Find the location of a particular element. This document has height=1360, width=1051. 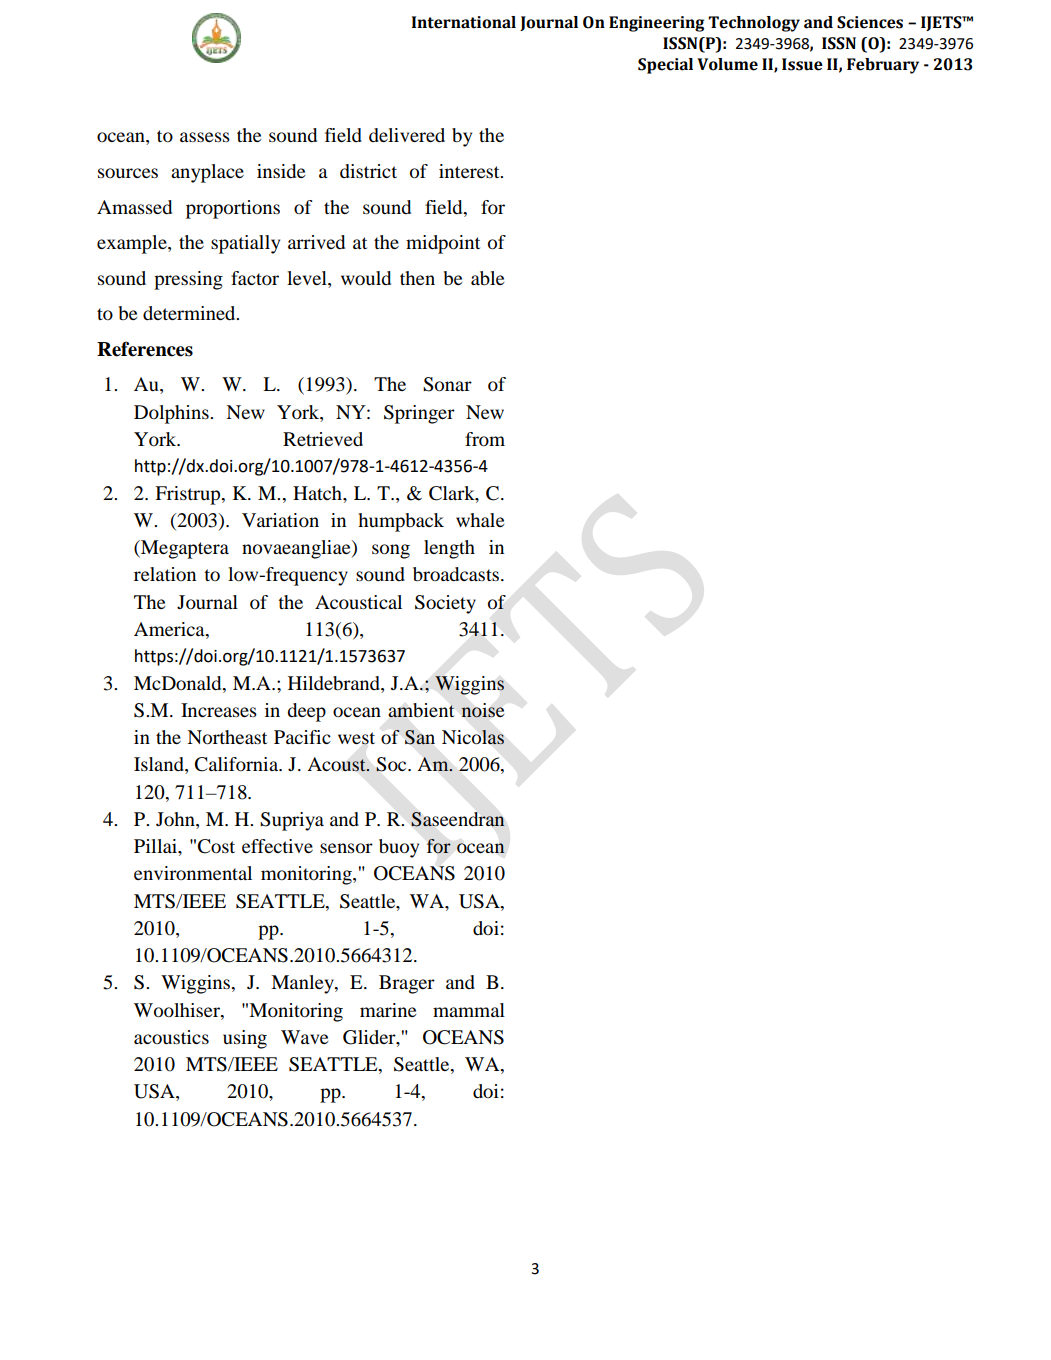

References is located at coordinates (145, 349).
